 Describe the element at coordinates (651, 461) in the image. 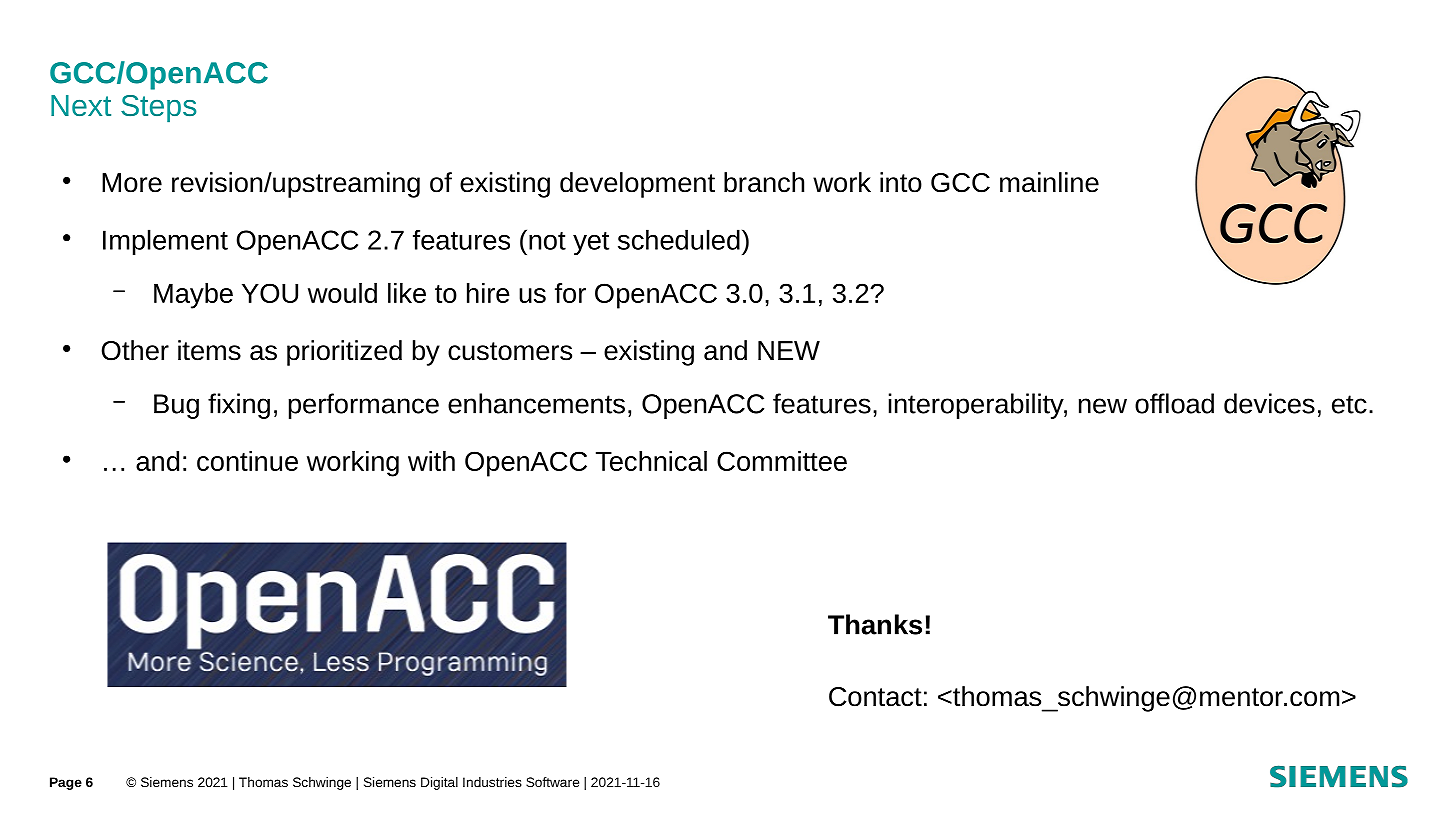

I see `Technical` at that location.
